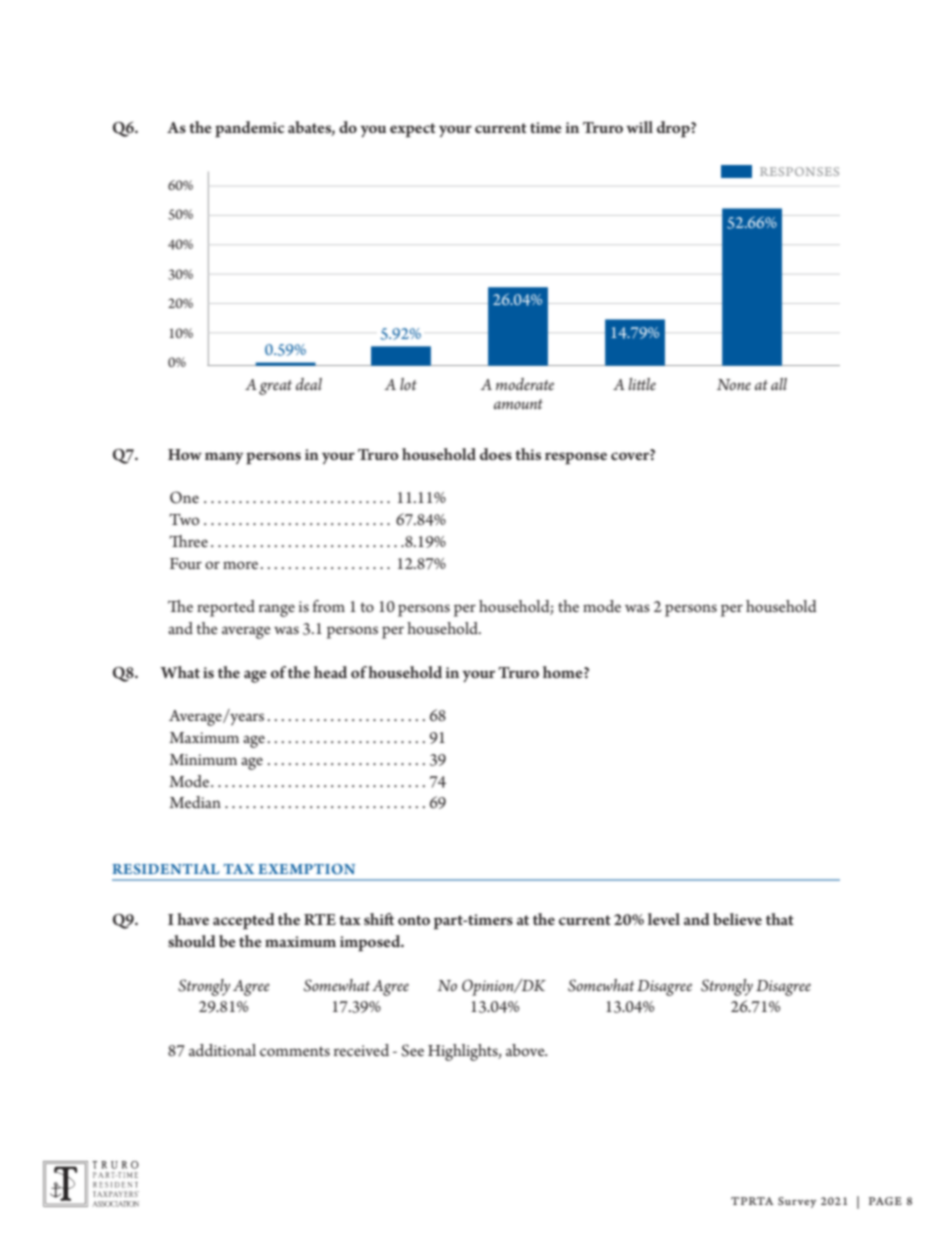 The height and width of the document is (1233, 952). What do you see at coordinates (885, 1201) in the document?
I see `PAGE` at bounding box center [885, 1201].
